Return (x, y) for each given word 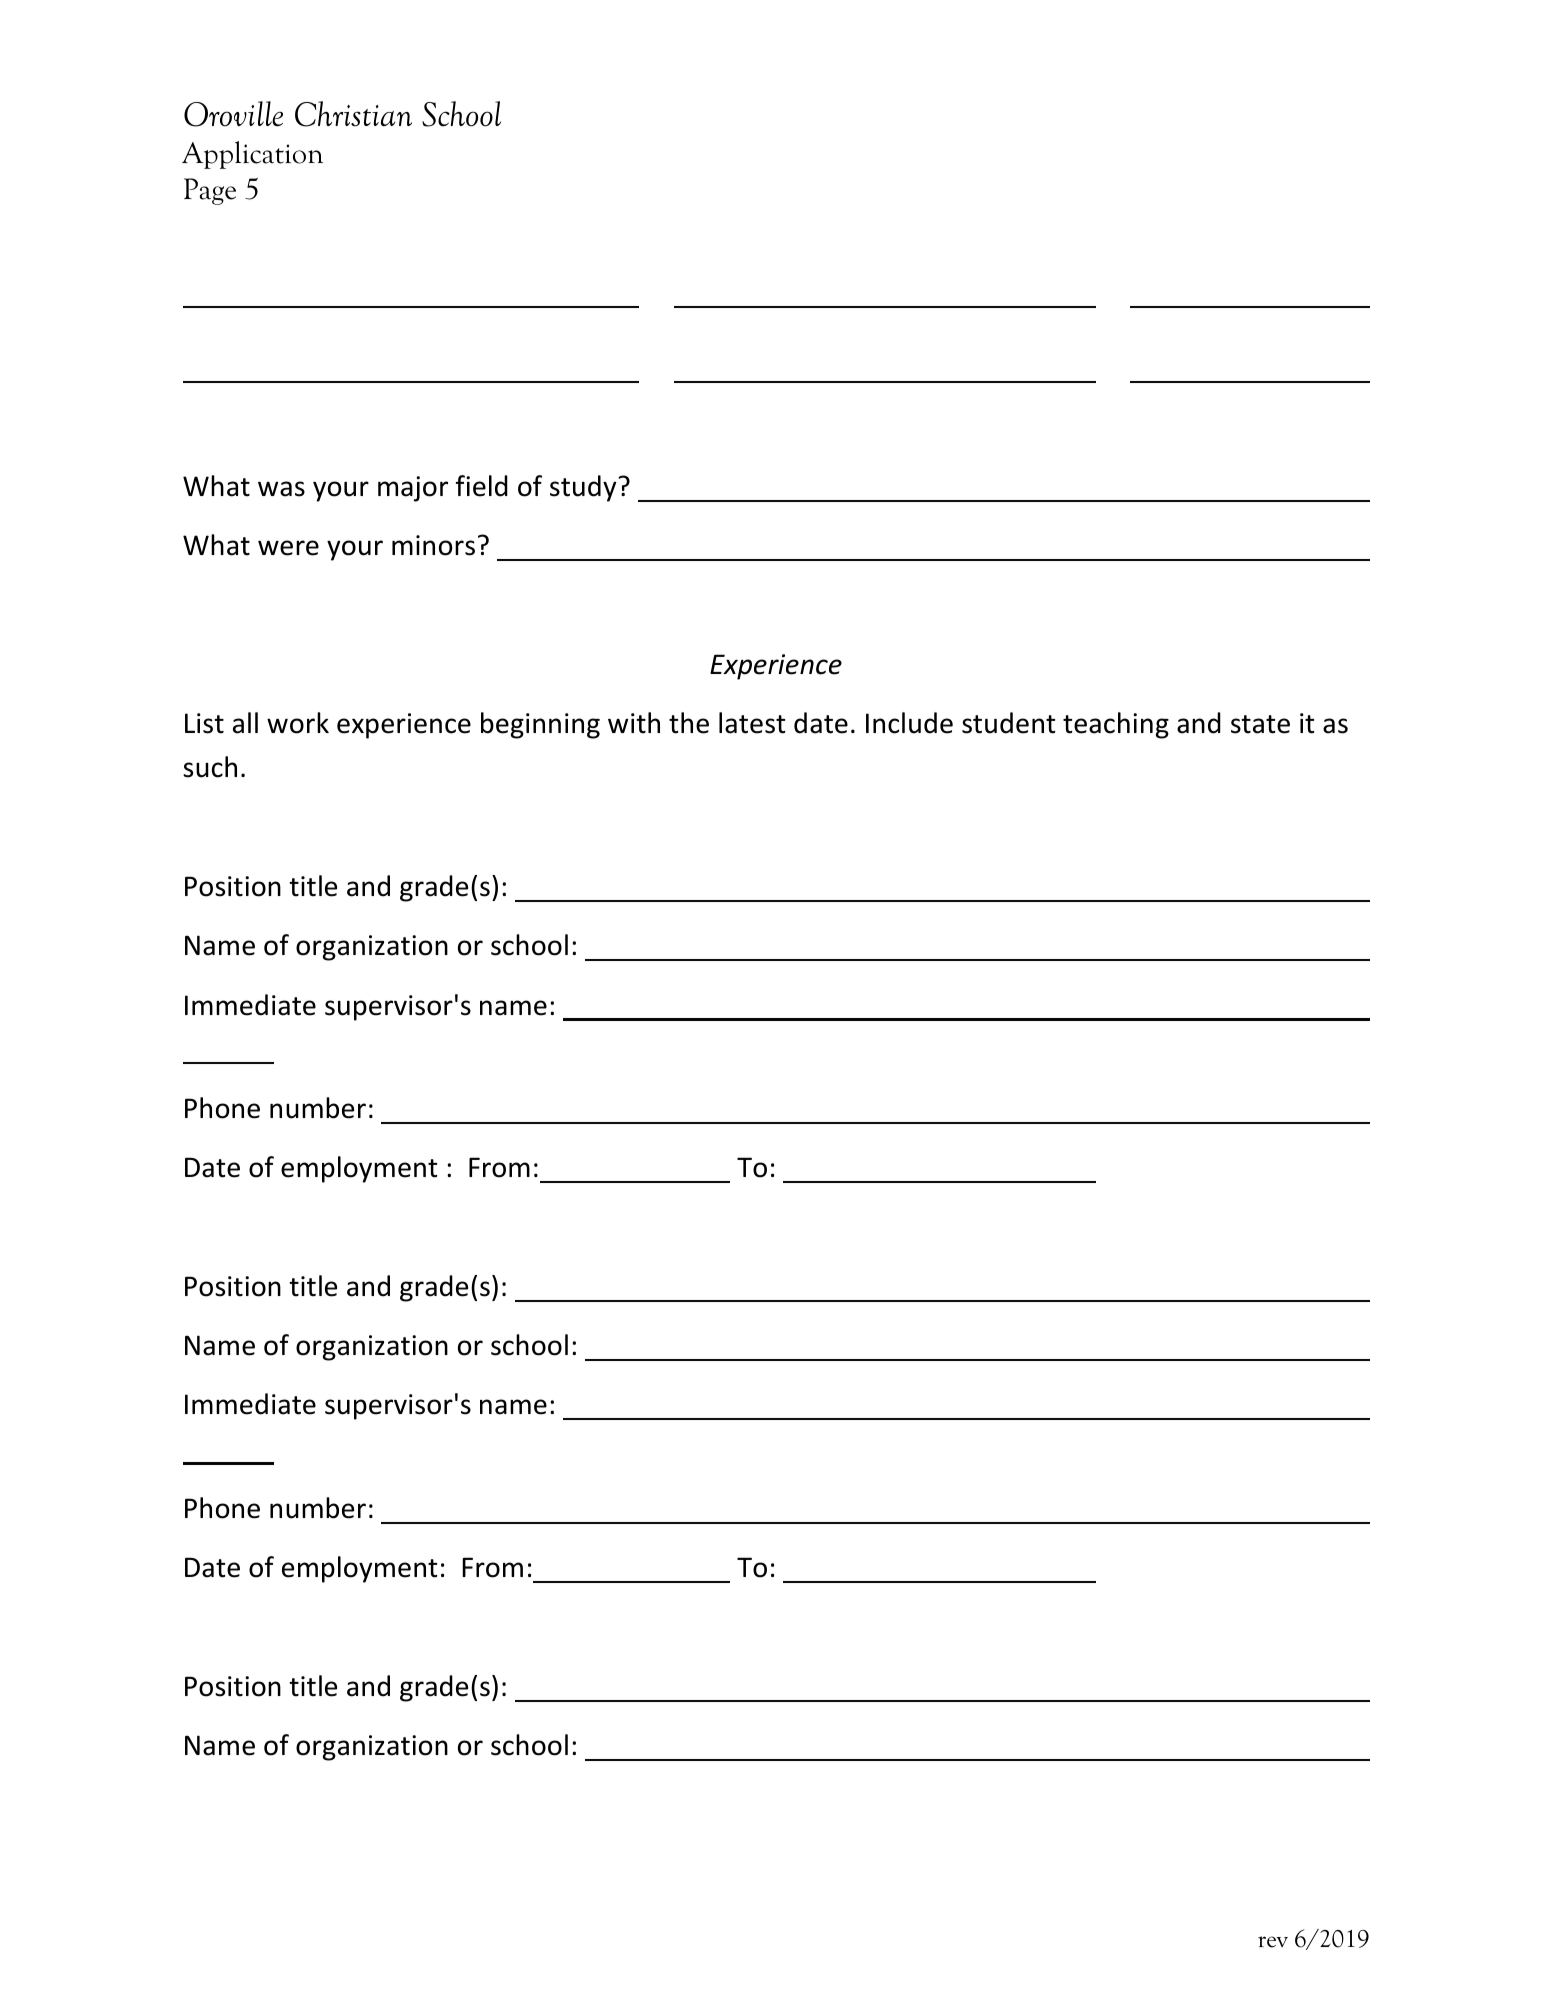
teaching (1116, 725)
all (245, 723)
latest (752, 723)
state (1260, 724)
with (634, 723)
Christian (353, 114)
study (584, 488)
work (298, 723)
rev (1273, 1942)
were (288, 548)
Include (909, 723)
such (210, 767)
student (1009, 723)
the (689, 723)
